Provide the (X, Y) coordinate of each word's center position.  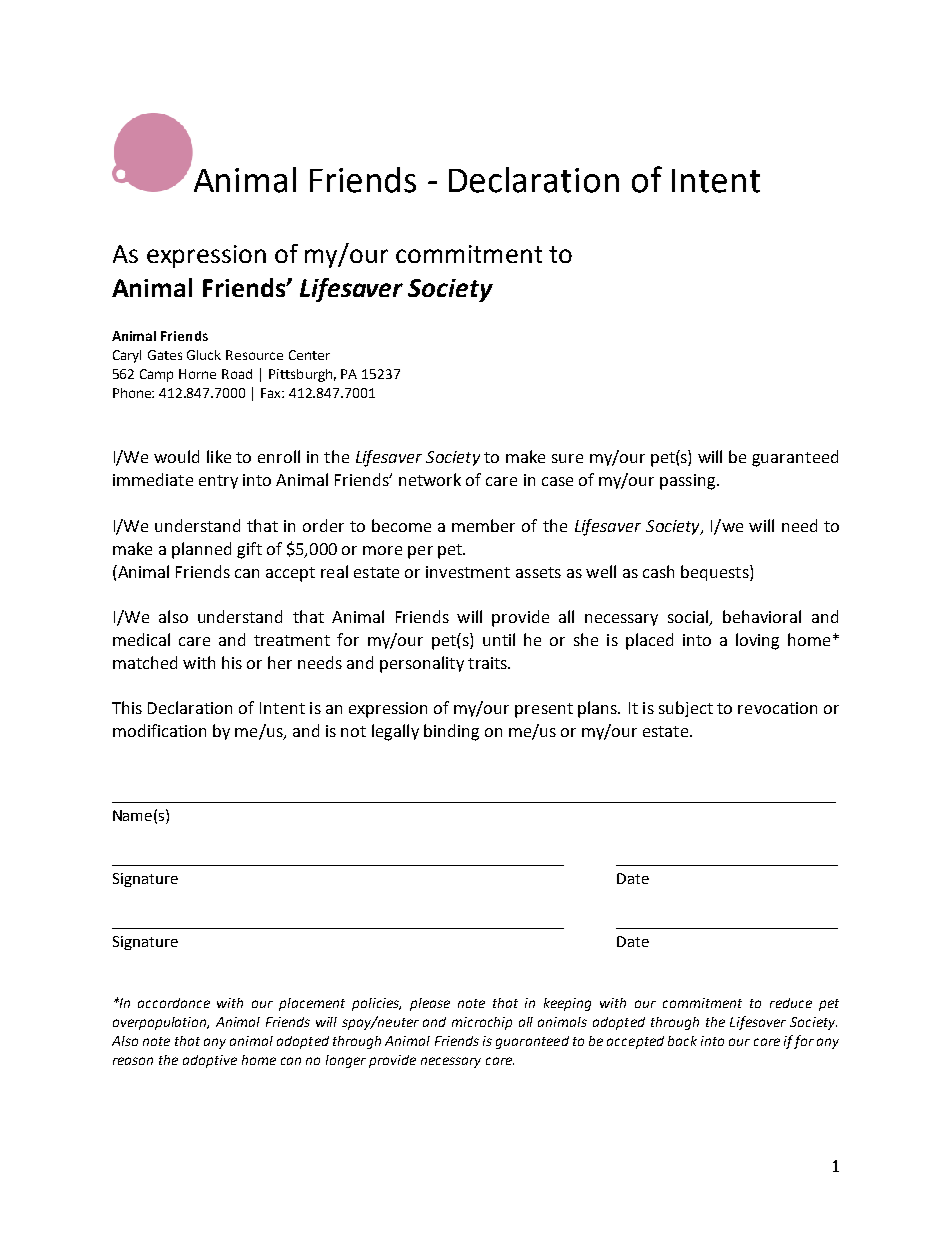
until (499, 639)
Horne (197, 374)
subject (686, 709)
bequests (716, 573)
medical (141, 639)
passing (689, 482)
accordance (174, 1003)
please (430, 1004)
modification (159, 730)
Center (309, 355)
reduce (791, 1003)
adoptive (210, 1061)
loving (757, 641)
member (483, 525)
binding (451, 732)
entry (218, 482)
